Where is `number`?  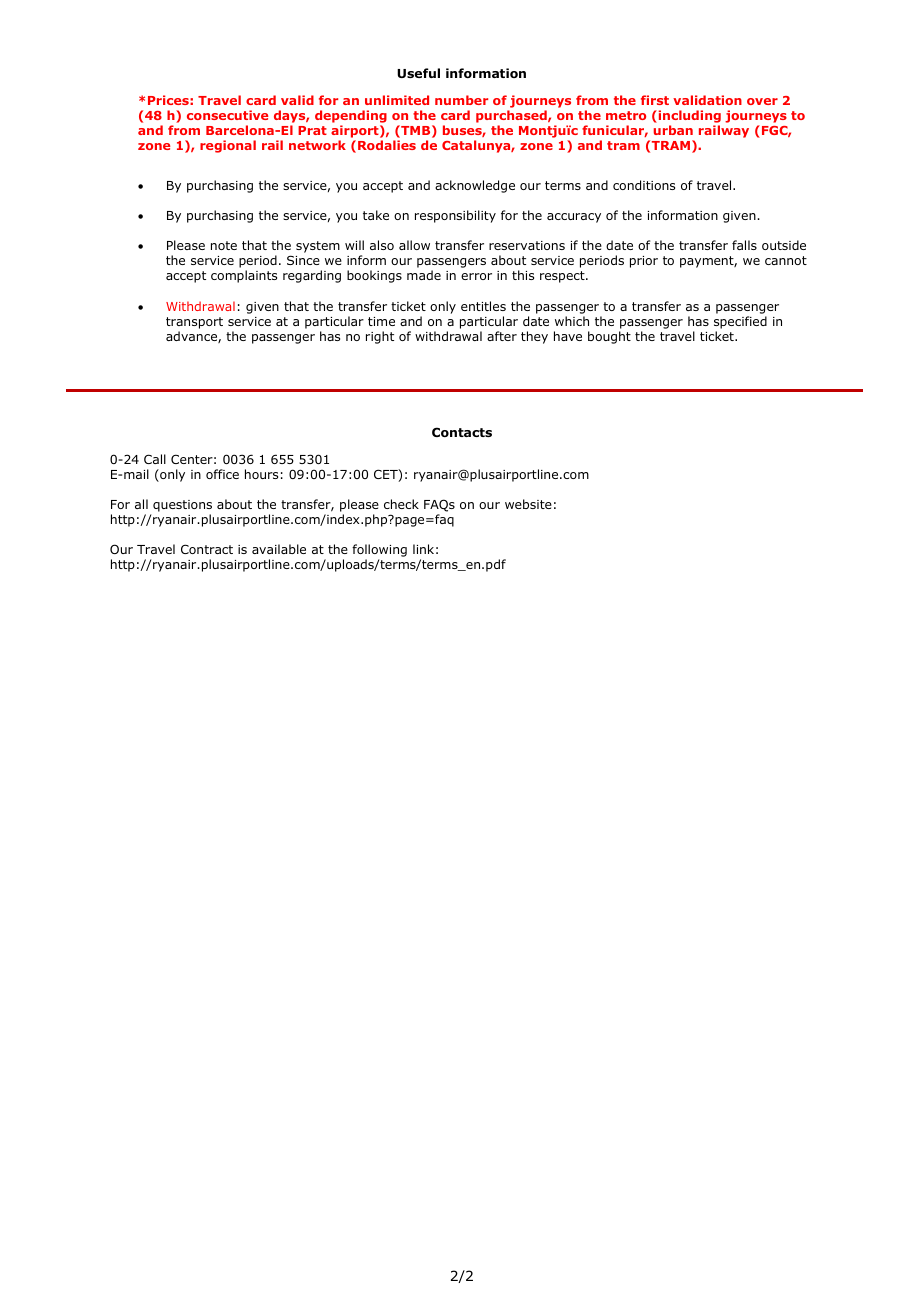
number is located at coordinates (461, 100).
